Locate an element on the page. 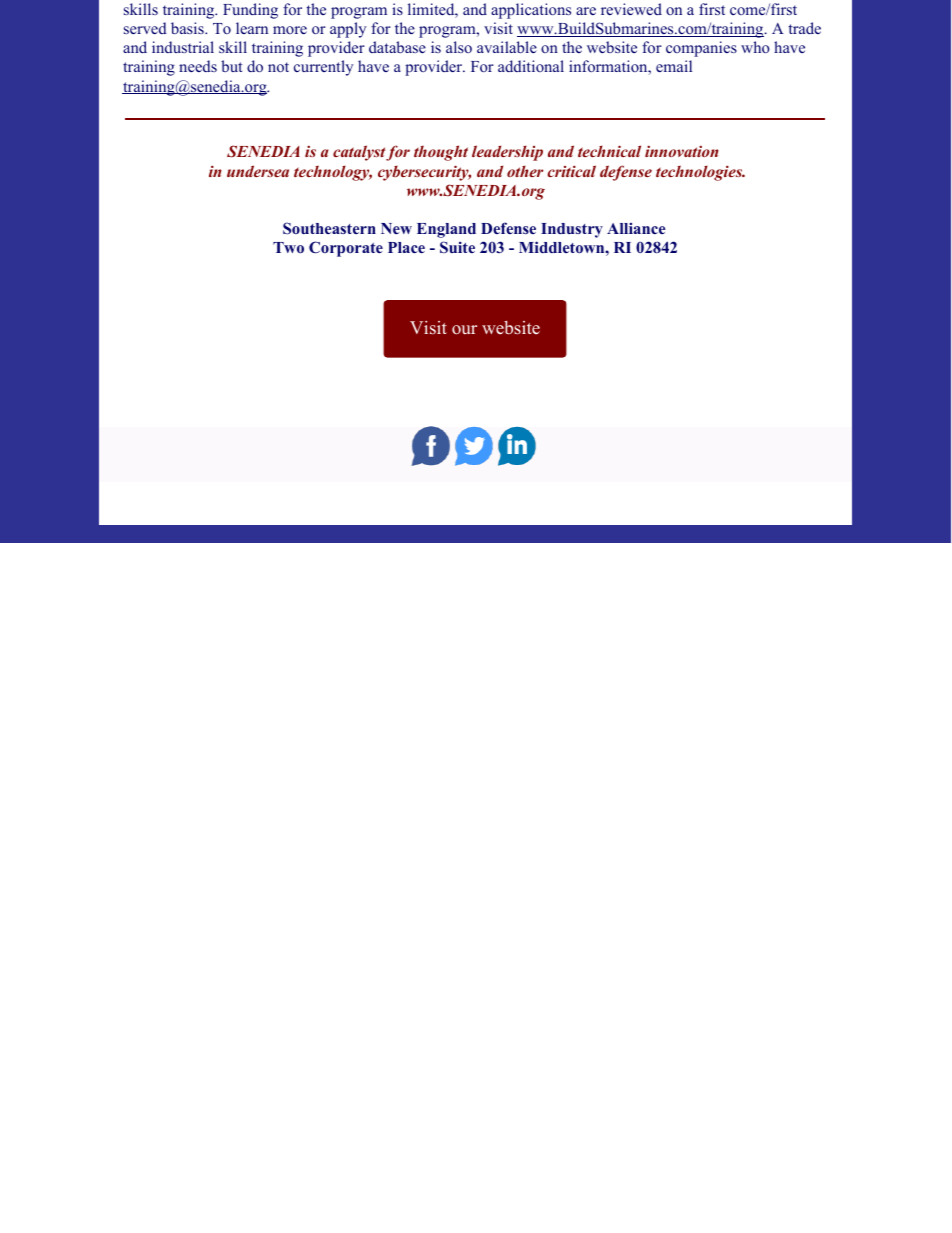 The height and width of the image is (1233, 952). email is located at coordinates (674, 66).
